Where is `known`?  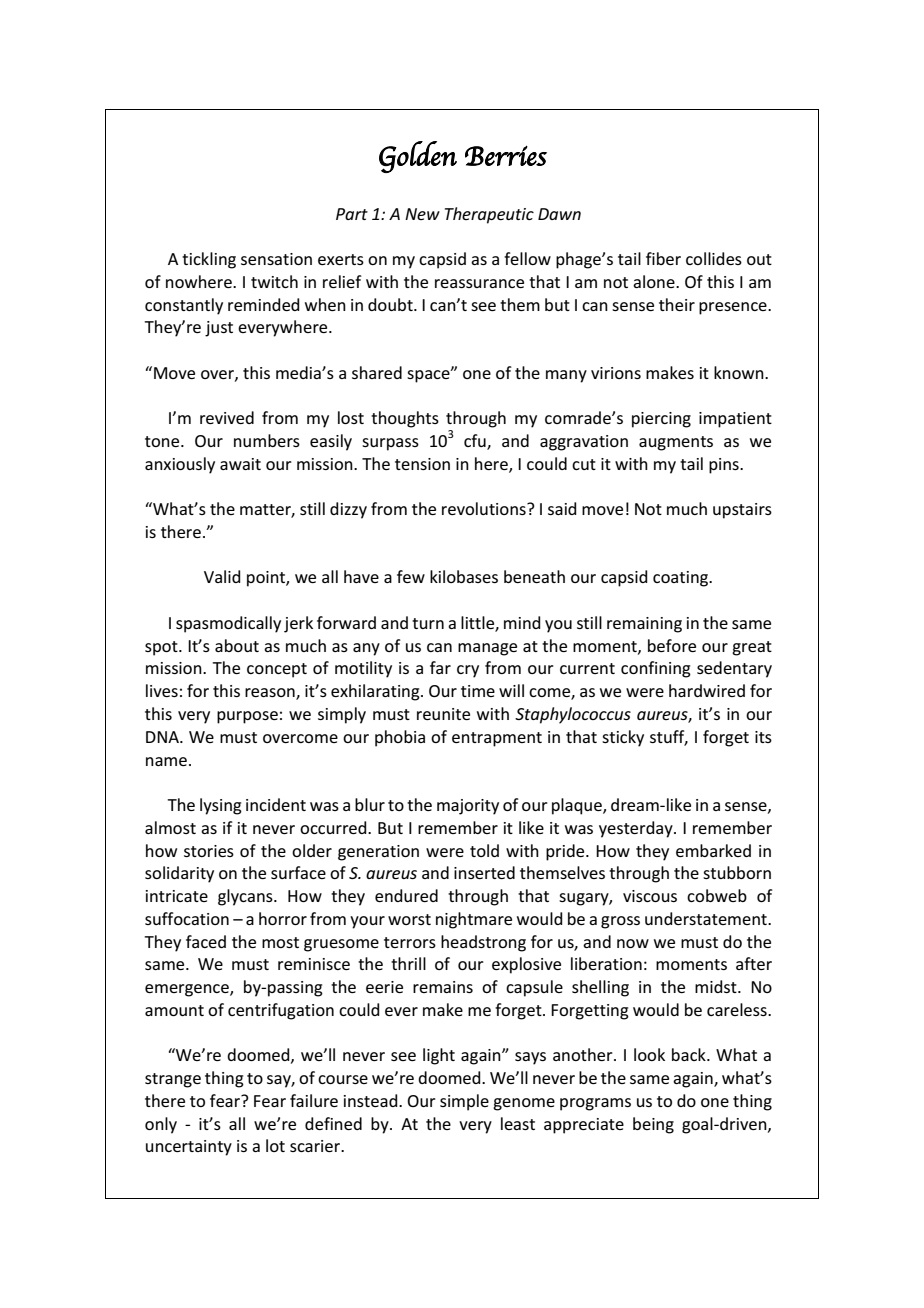
known is located at coordinates (740, 372).
